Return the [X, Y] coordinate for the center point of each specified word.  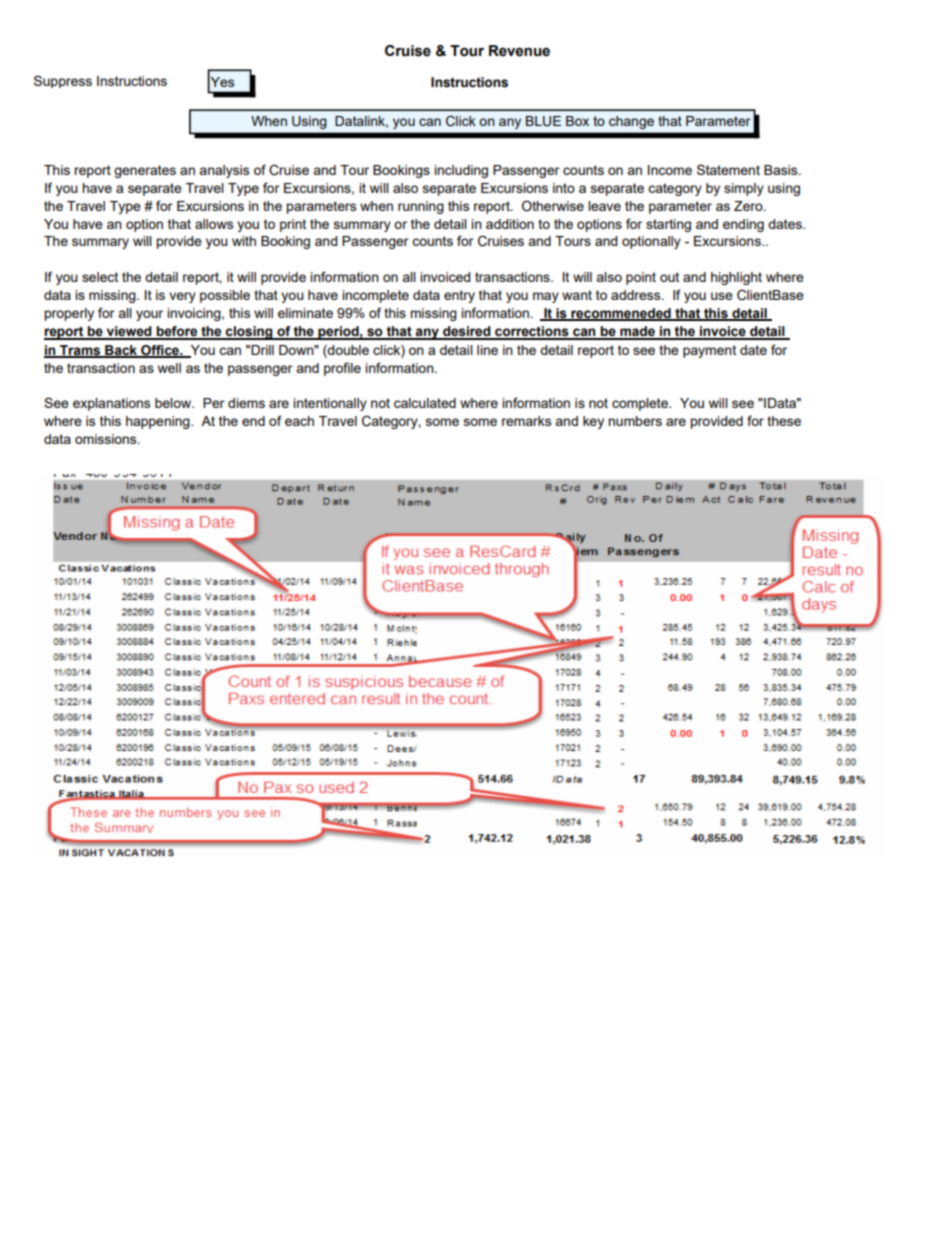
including [461, 171]
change [631, 122]
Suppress [63, 81]
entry [459, 296]
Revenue [519, 51]
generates [145, 171]
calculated [425, 403]
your [149, 315]
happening [159, 422]
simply [744, 189]
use [722, 296]
